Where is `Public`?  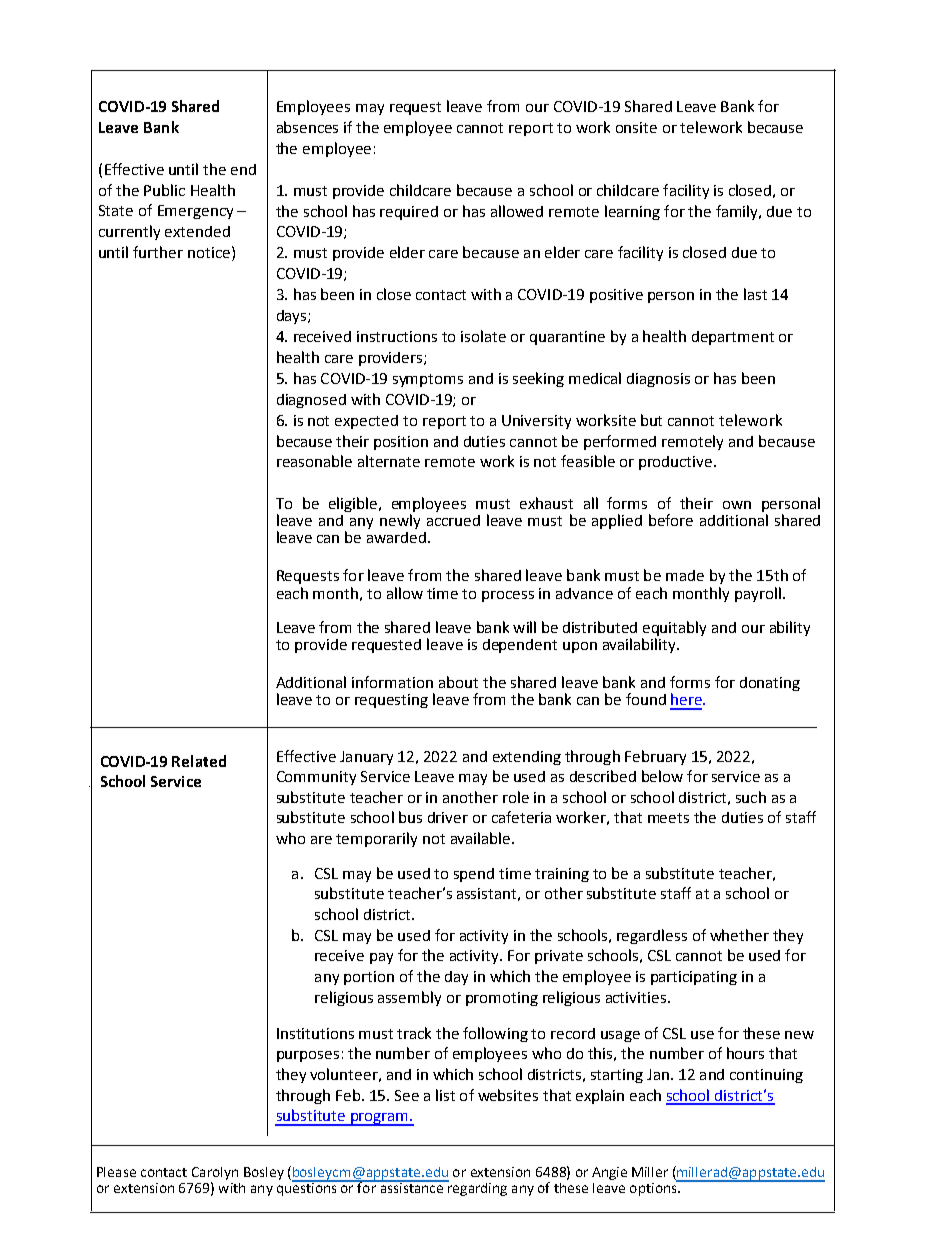
Public is located at coordinates (164, 190).
